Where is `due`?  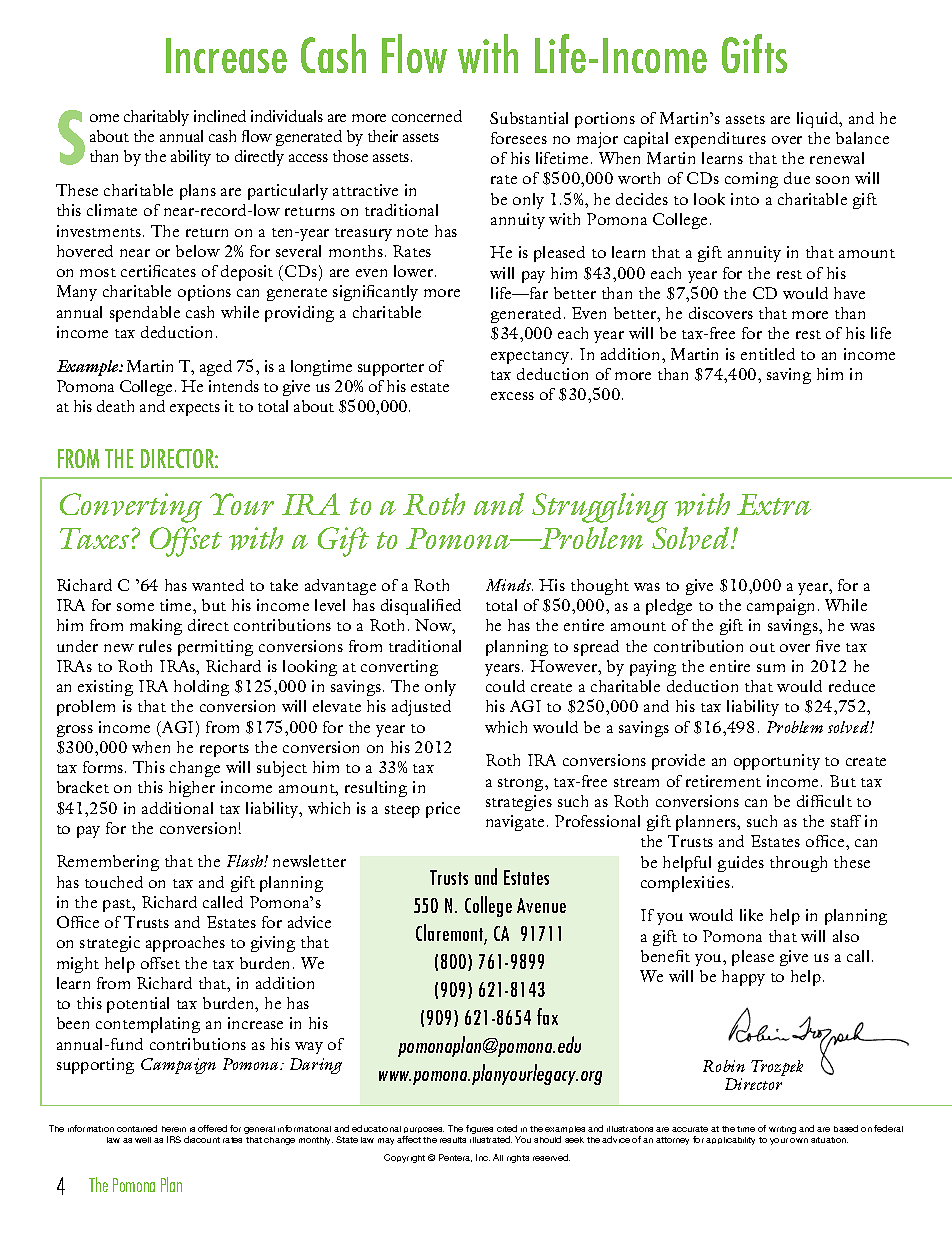
due is located at coordinates (797, 178).
